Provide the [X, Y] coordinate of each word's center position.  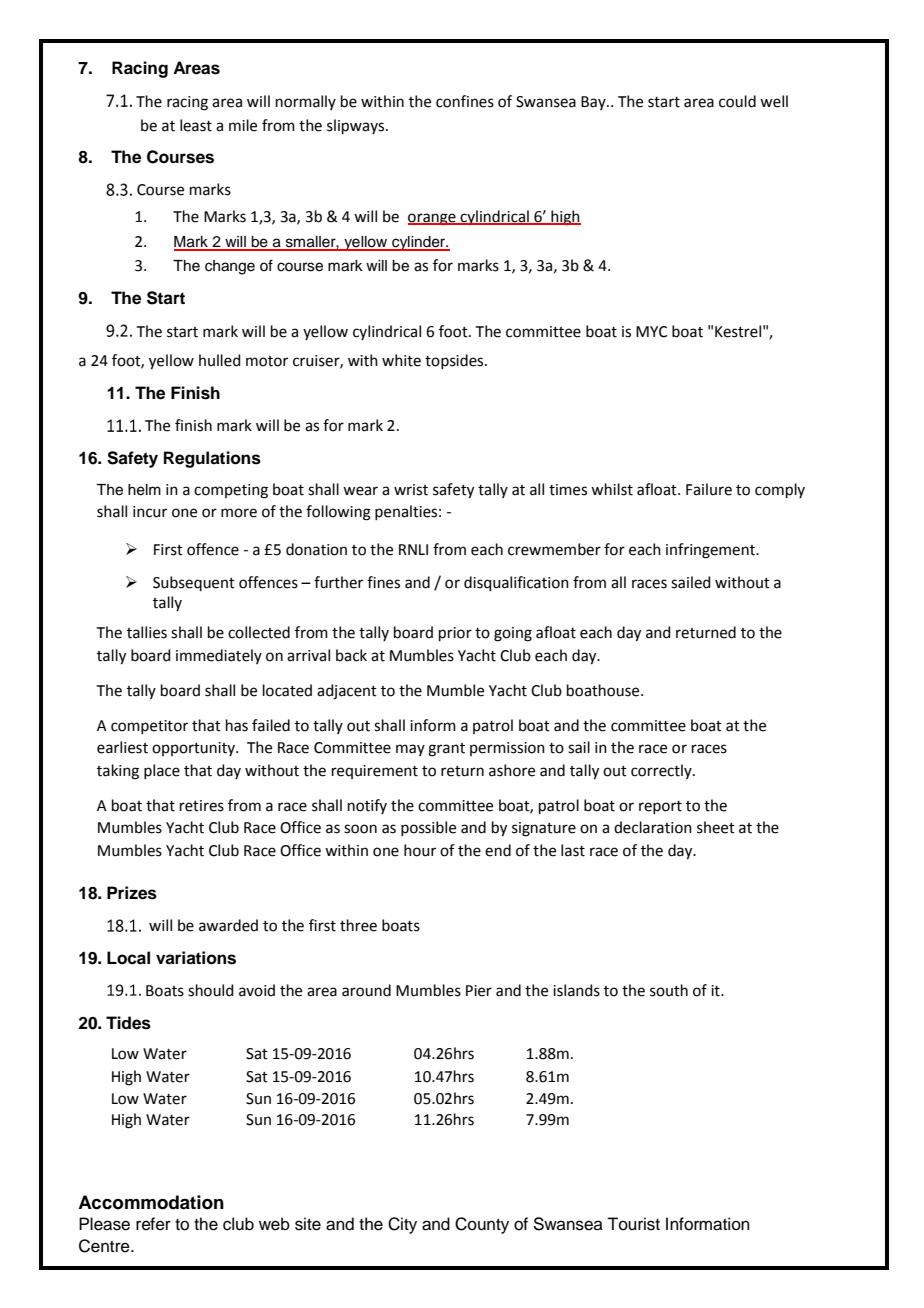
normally [306, 102]
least [196, 125]
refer [153, 1224]
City [402, 1225]
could [737, 101]
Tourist [633, 1224]
